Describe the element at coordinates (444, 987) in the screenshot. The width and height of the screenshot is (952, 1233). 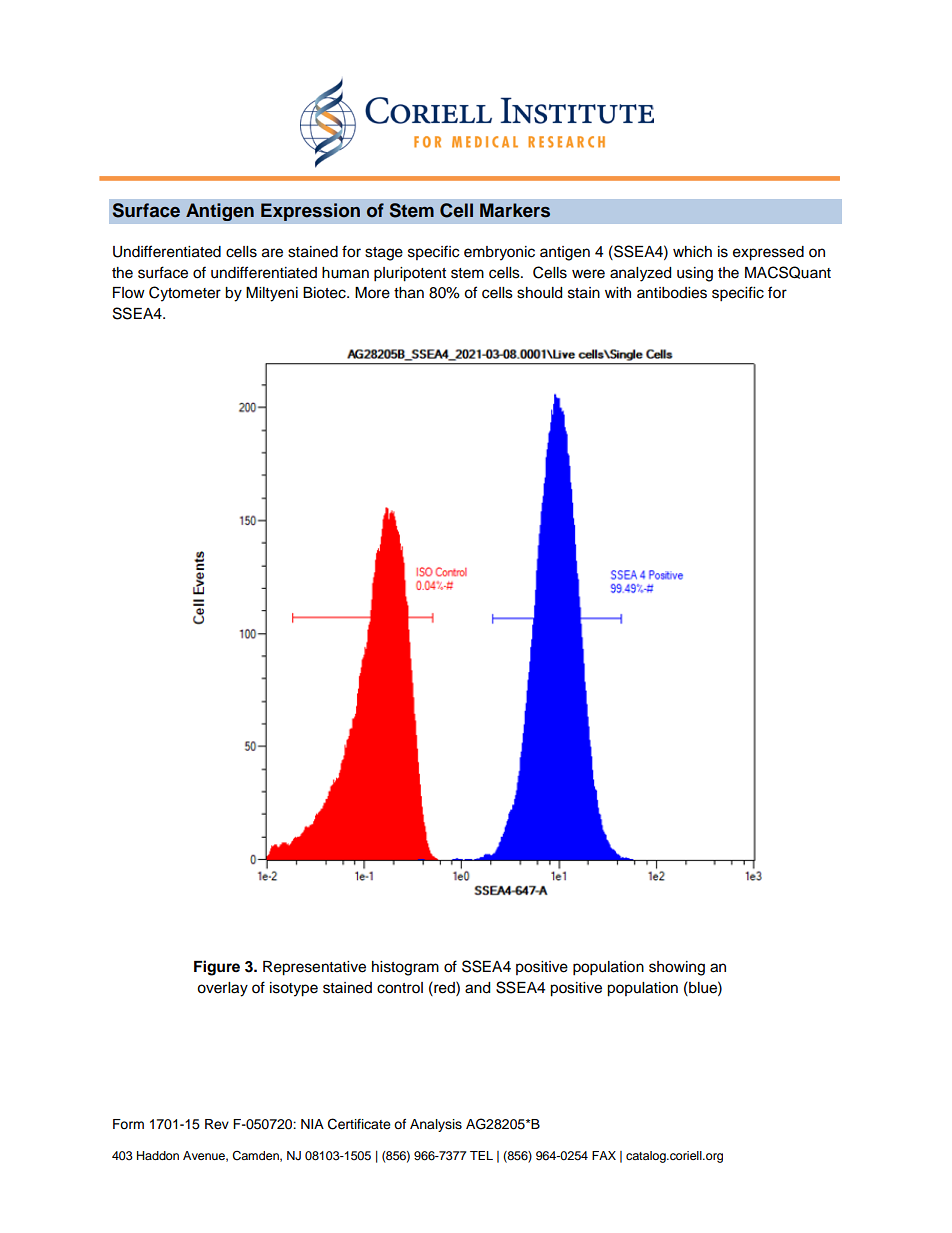
I see `red` at that location.
